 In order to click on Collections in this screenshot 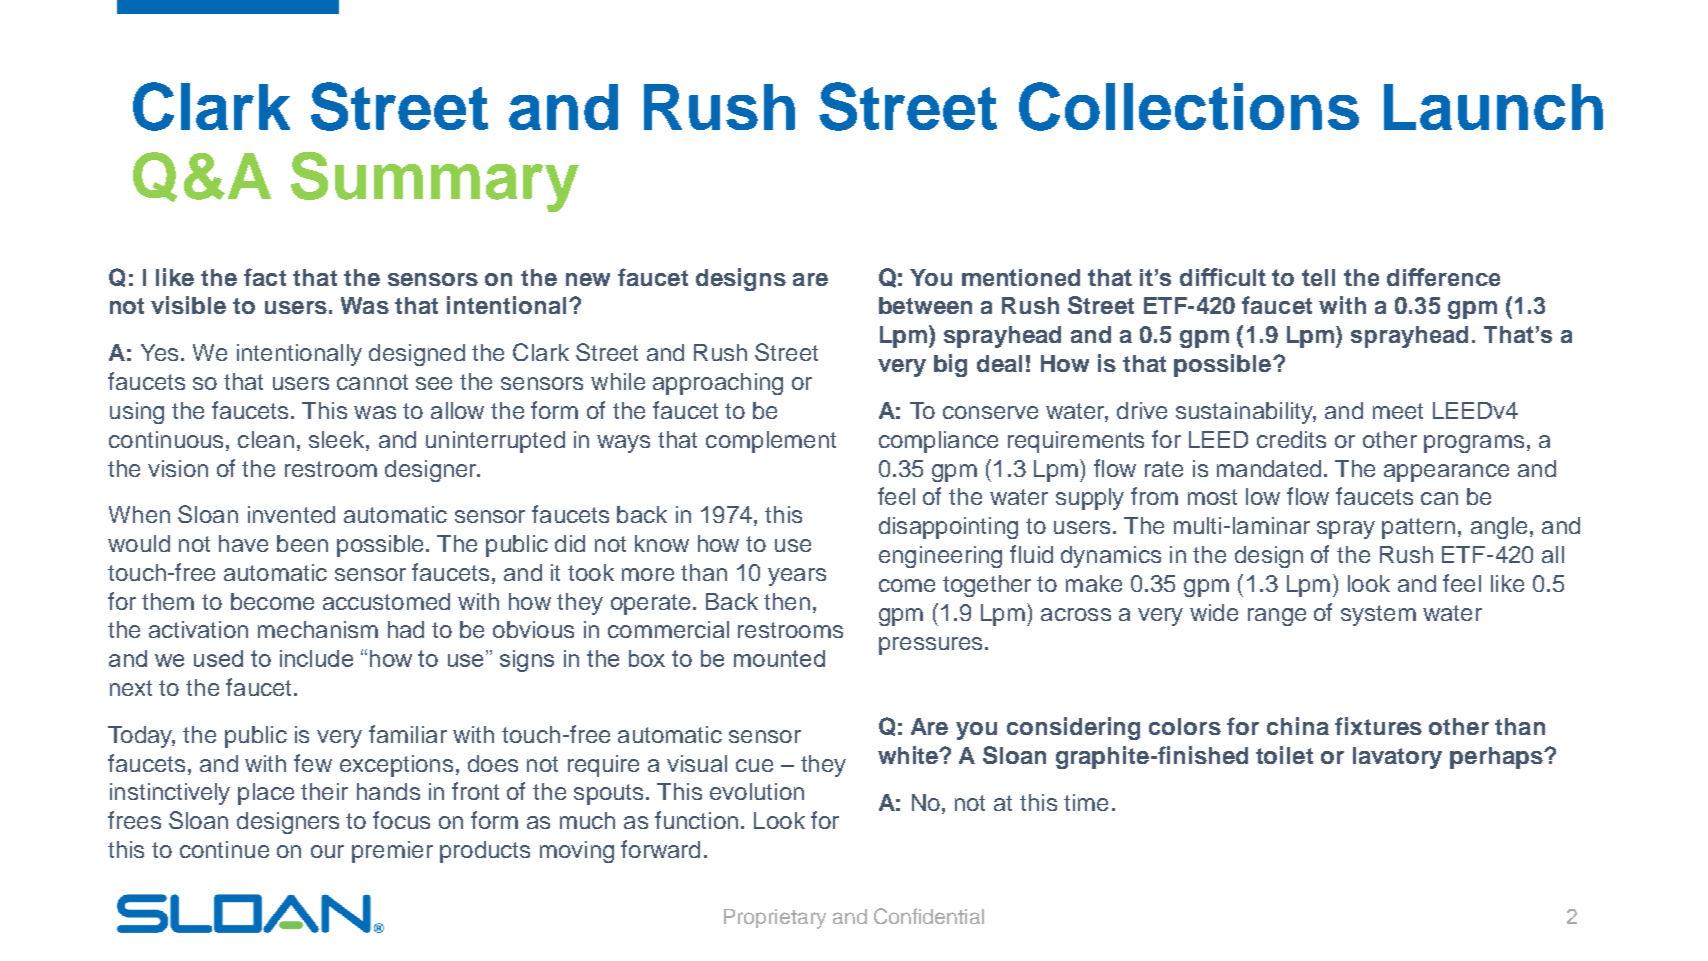, I will do `click(1189, 106)`.
